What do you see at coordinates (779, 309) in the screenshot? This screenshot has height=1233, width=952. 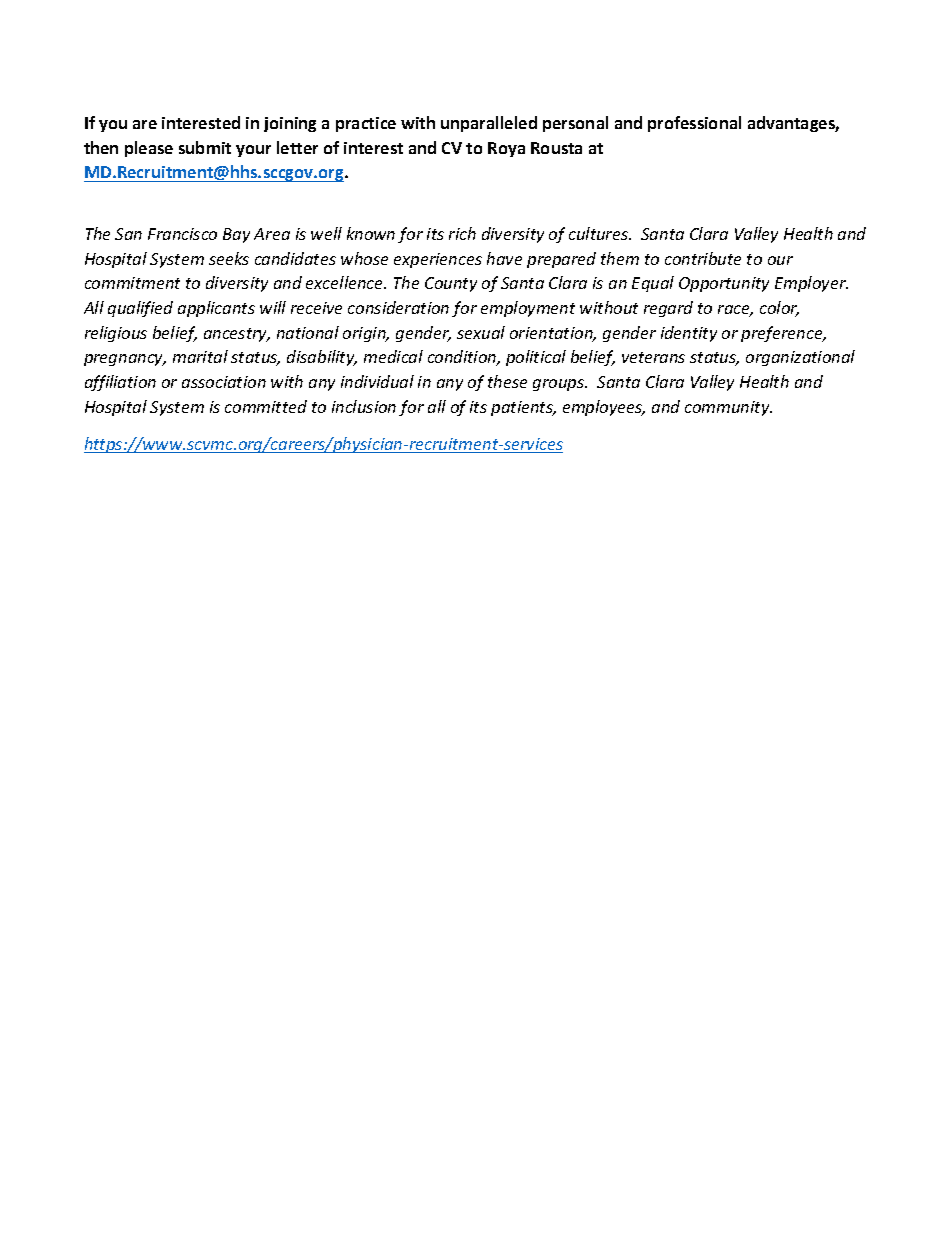 I see `color` at bounding box center [779, 309].
